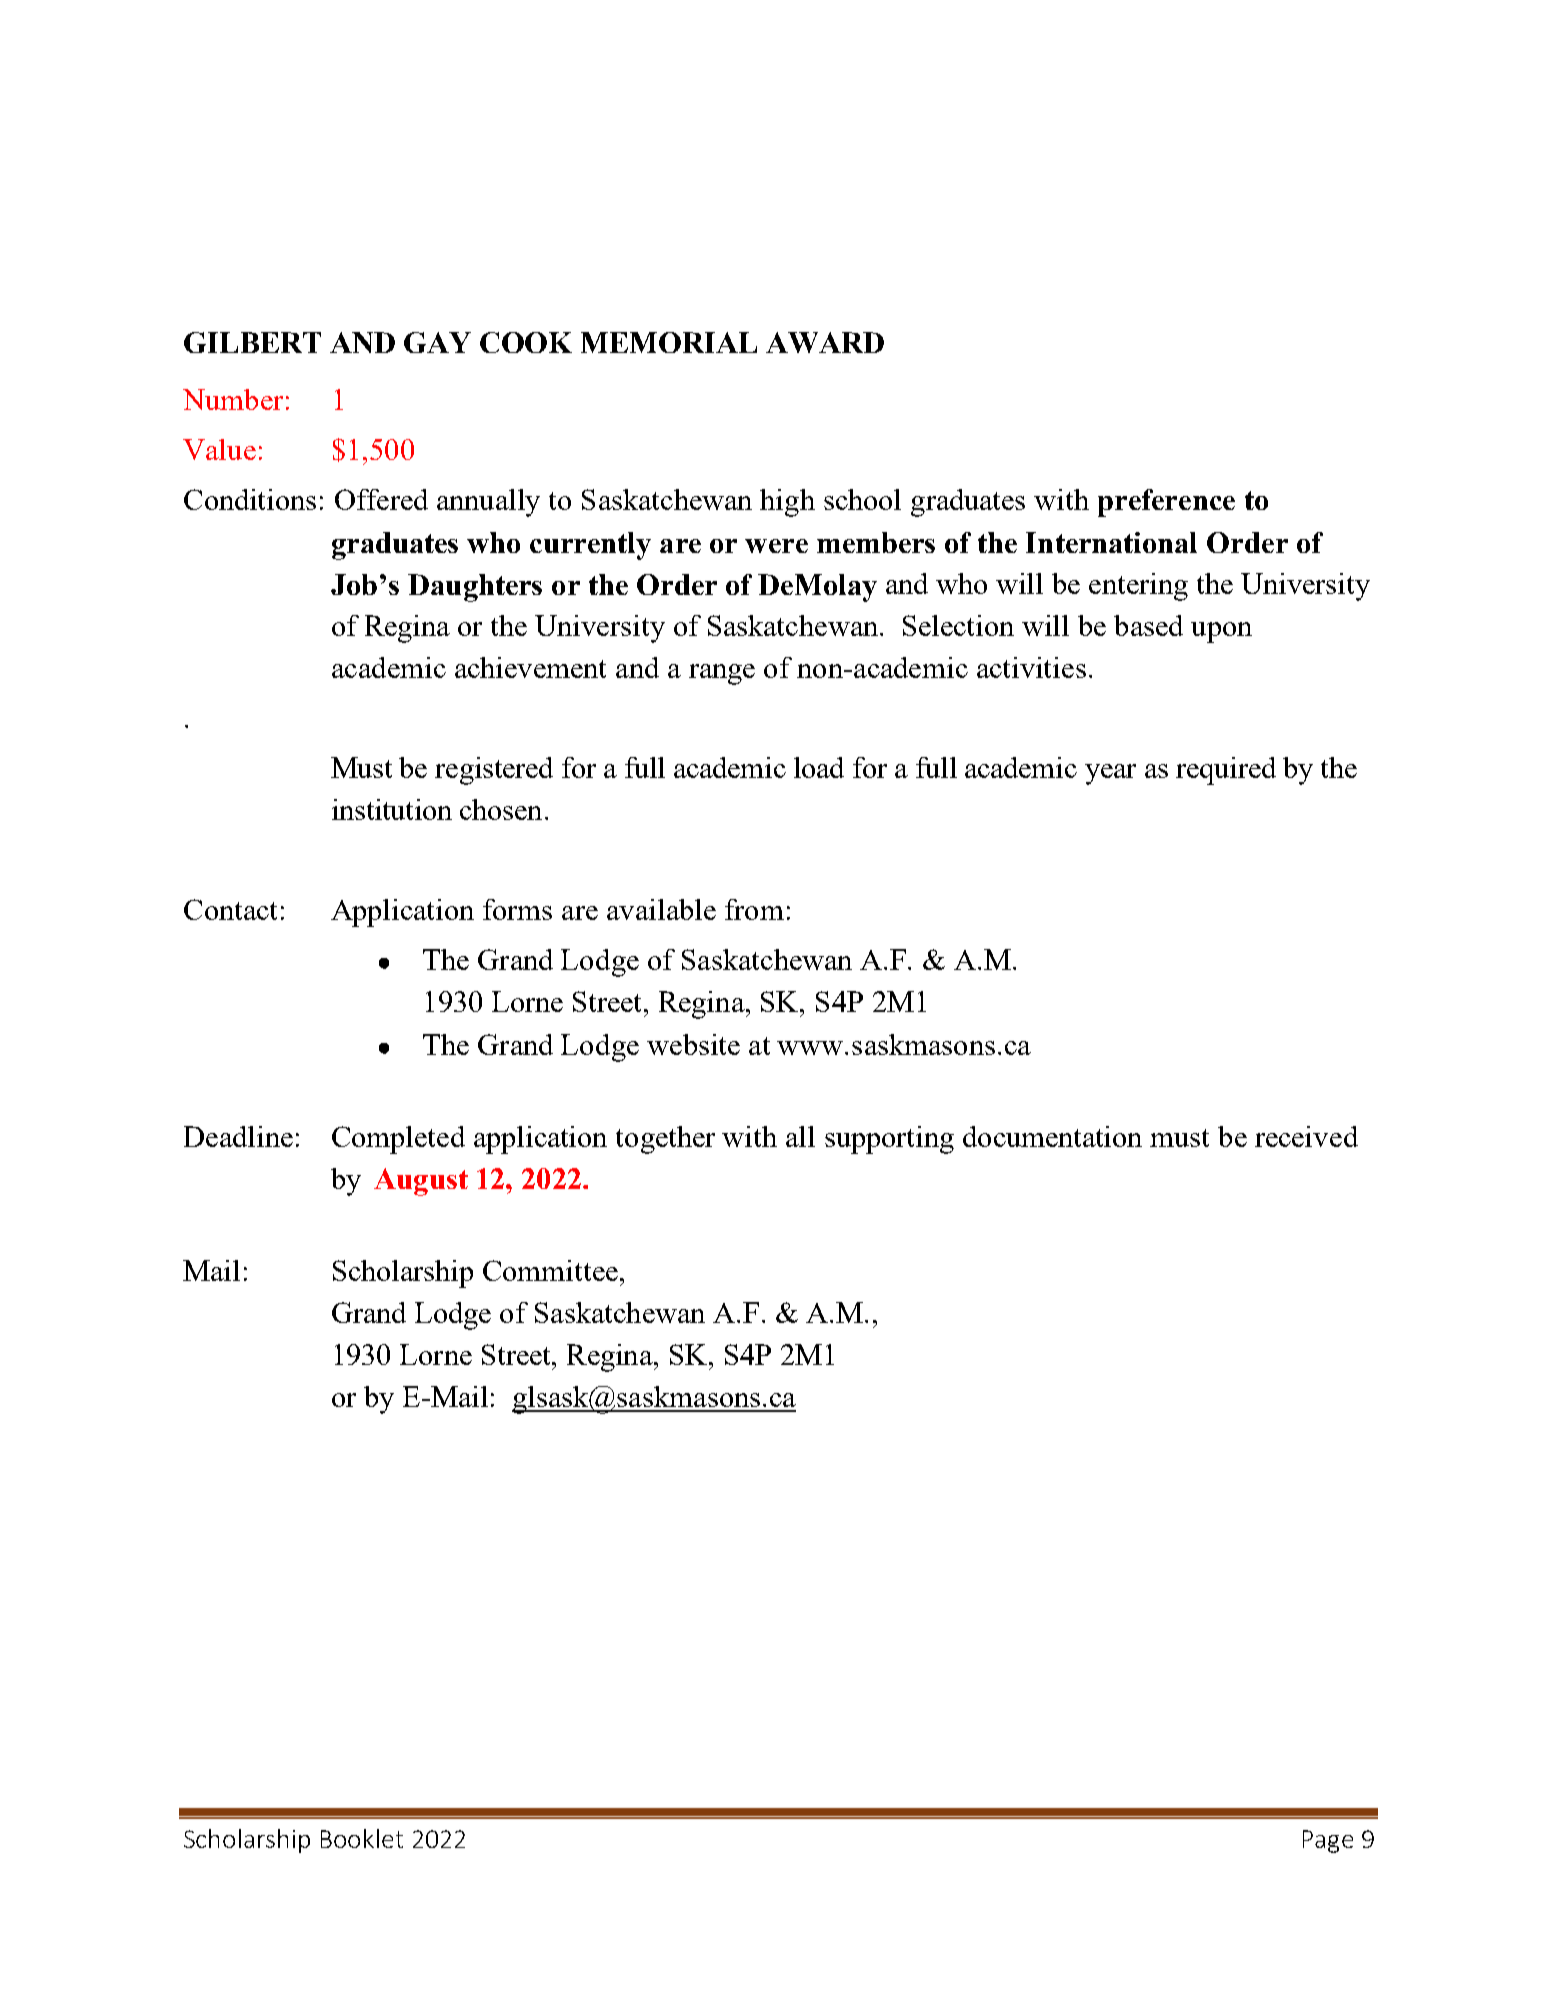 This screenshot has height=2016, width=1558. What do you see at coordinates (550, 1270) in the screenshot?
I see `Committee` at bounding box center [550, 1270].
